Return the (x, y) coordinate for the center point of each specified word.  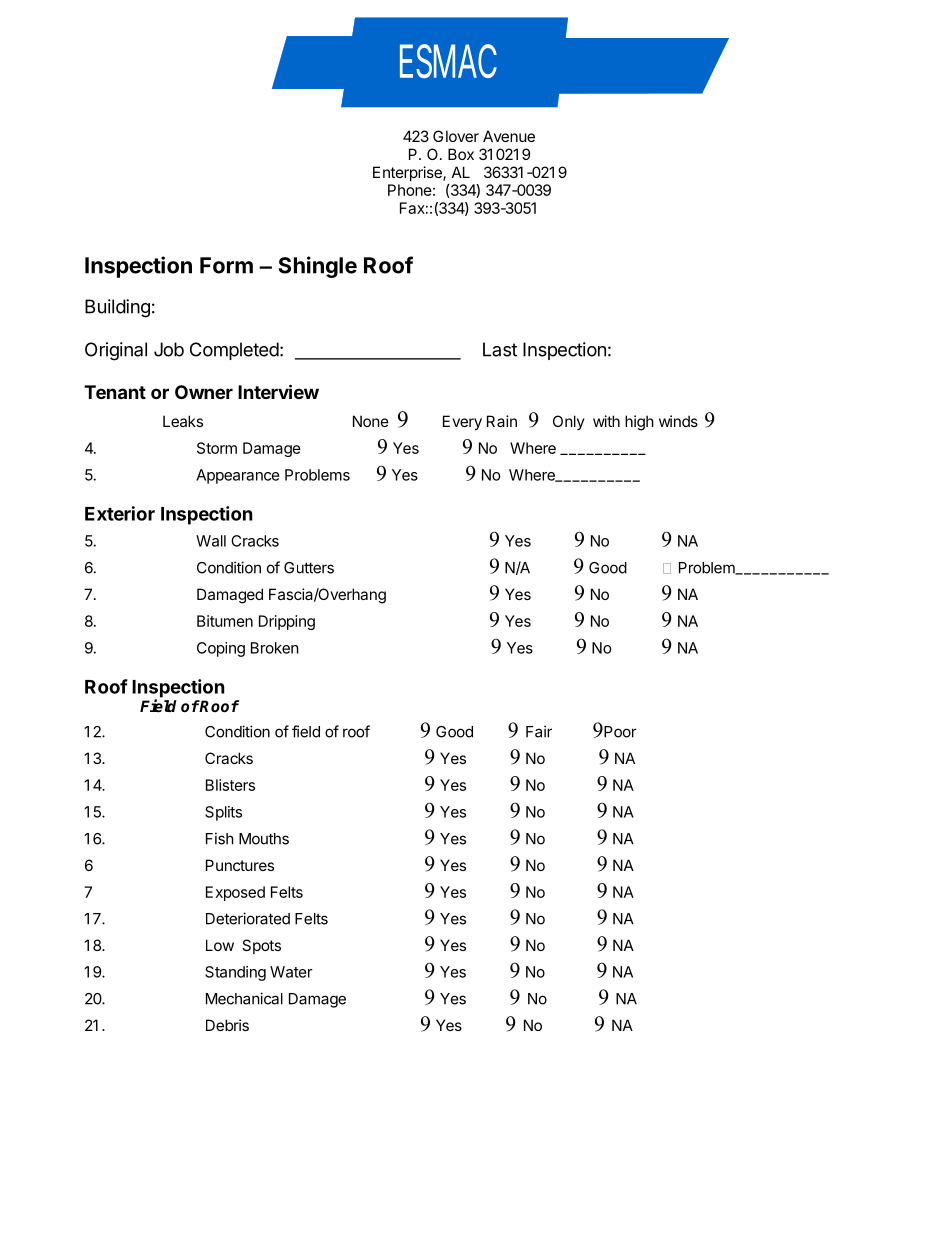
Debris (227, 1025)
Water (291, 972)
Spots (261, 946)
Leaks (183, 421)
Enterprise (408, 173)
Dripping (287, 622)
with (606, 421)
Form (226, 265)
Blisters (230, 785)
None (371, 421)
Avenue (509, 136)
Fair (539, 731)
